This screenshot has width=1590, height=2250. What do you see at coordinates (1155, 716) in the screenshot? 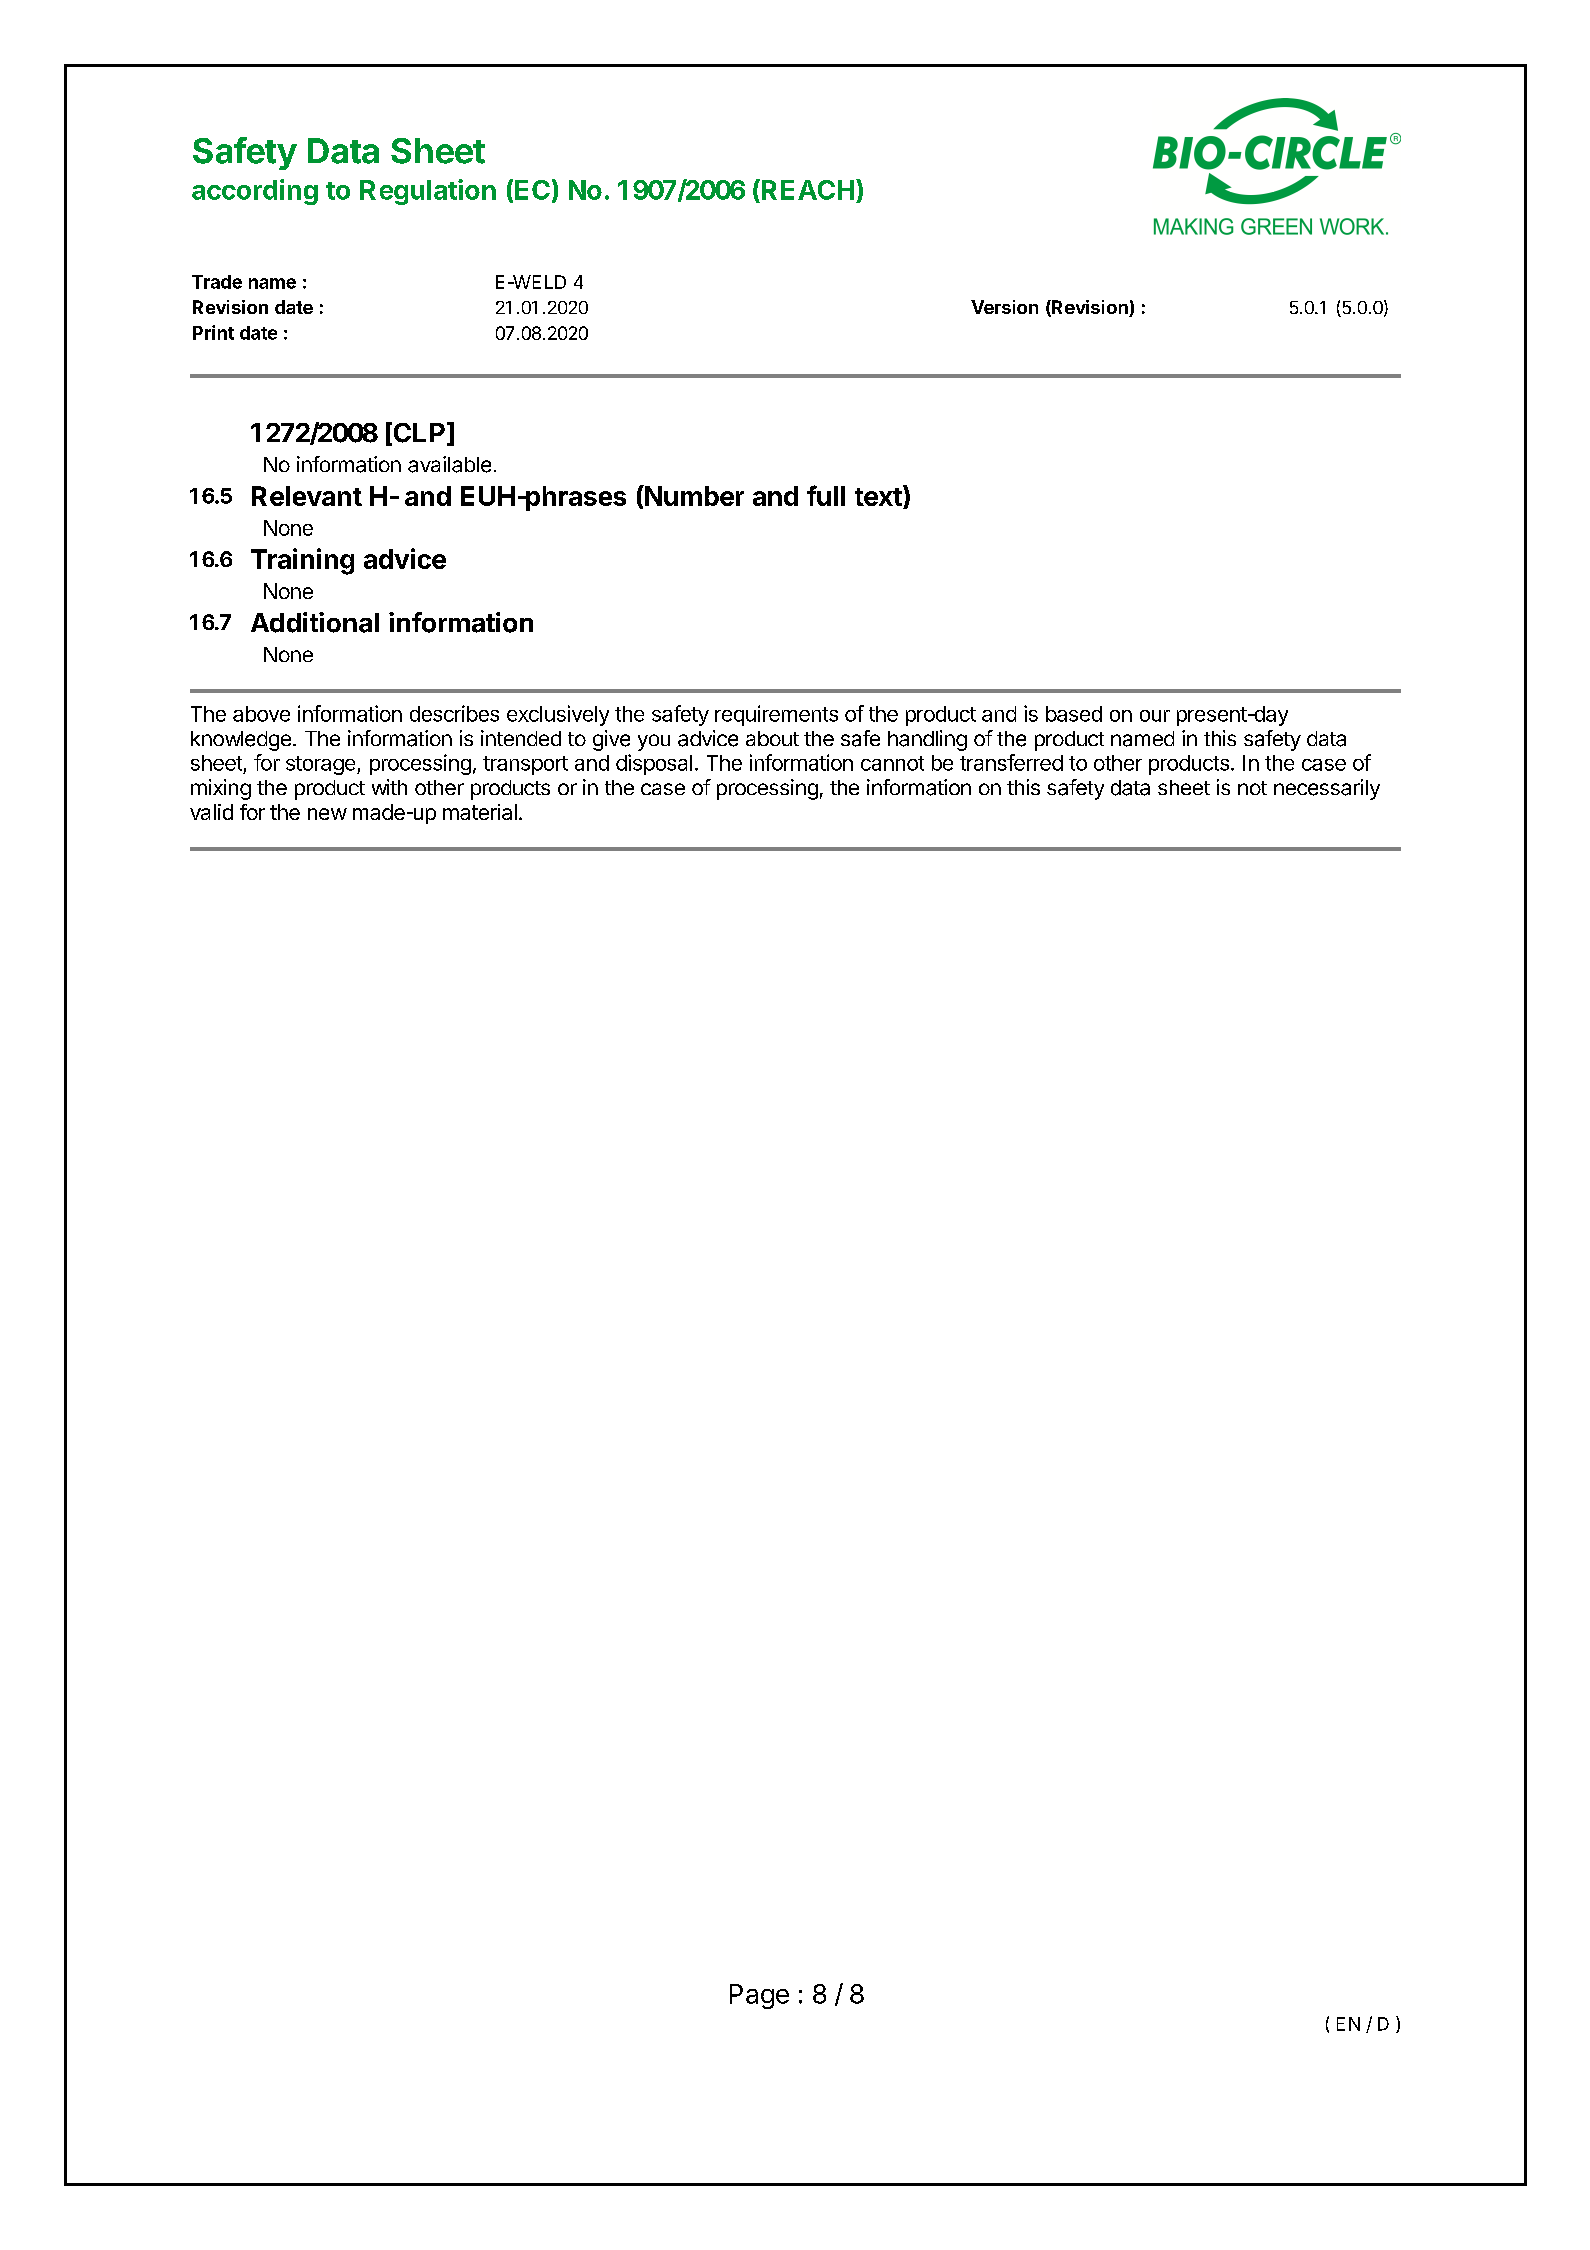
I see `our` at bounding box center [1155, 716].
